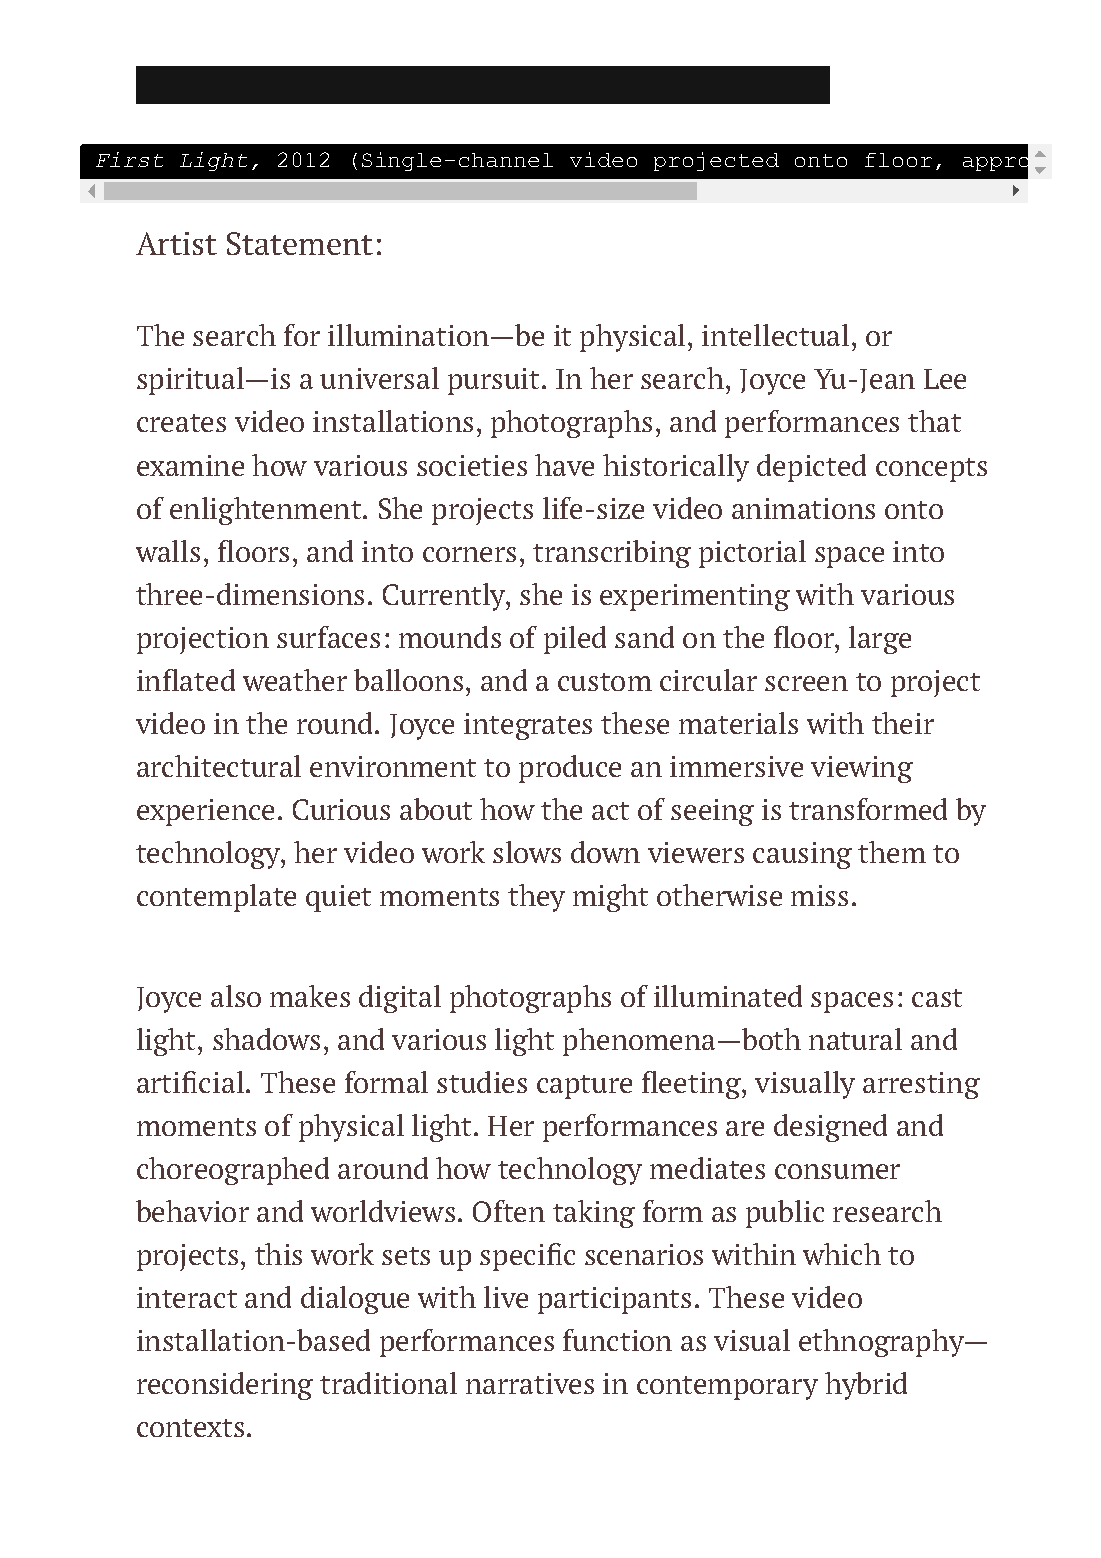  What do you see at coordinates (898, 160) in the screenshot?
I see `floor` at bounding box center [898, 160].
